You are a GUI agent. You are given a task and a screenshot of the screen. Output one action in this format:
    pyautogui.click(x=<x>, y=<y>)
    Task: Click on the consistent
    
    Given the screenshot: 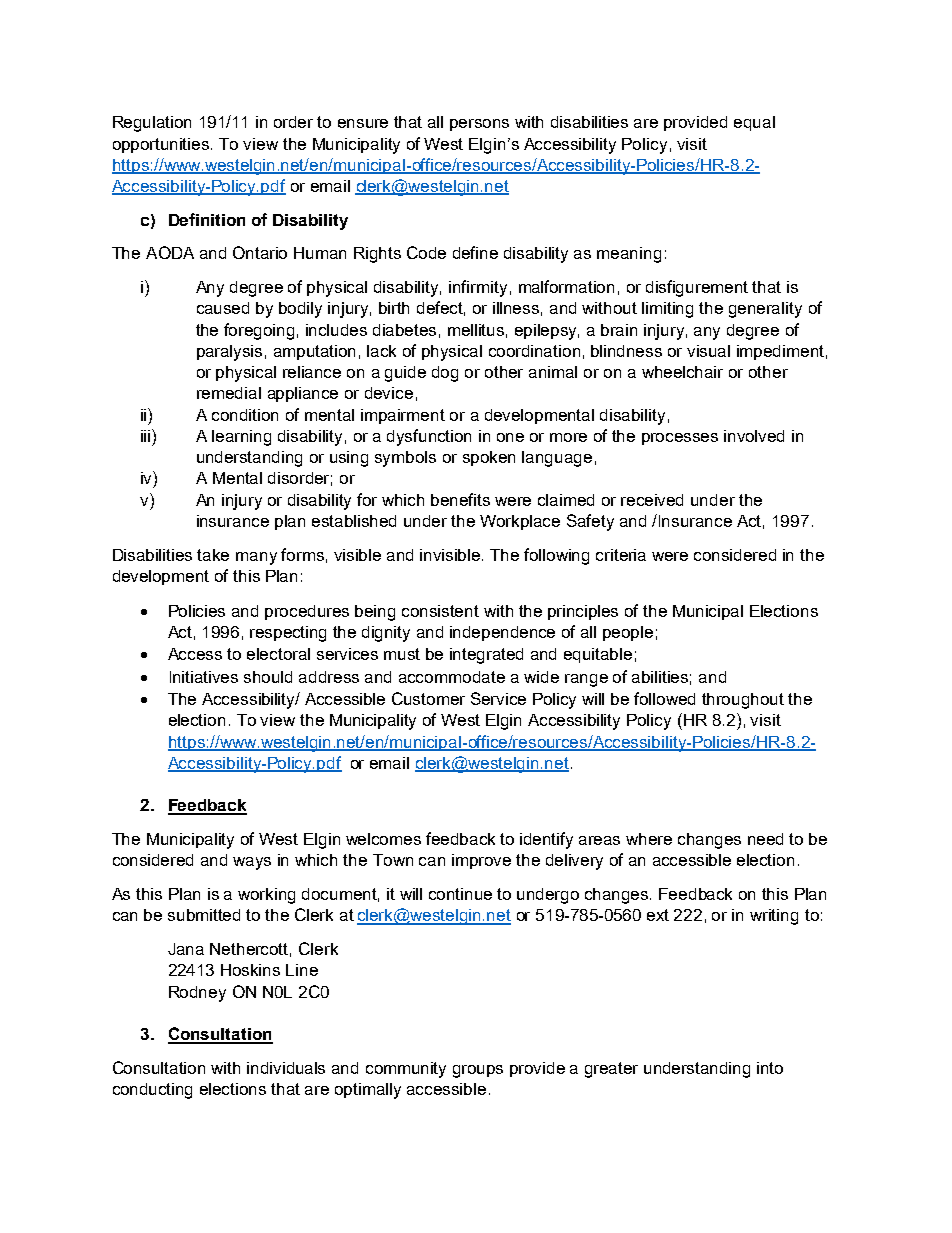 What is the action you would take?
    pyautogui.click(x=440, y=611)
